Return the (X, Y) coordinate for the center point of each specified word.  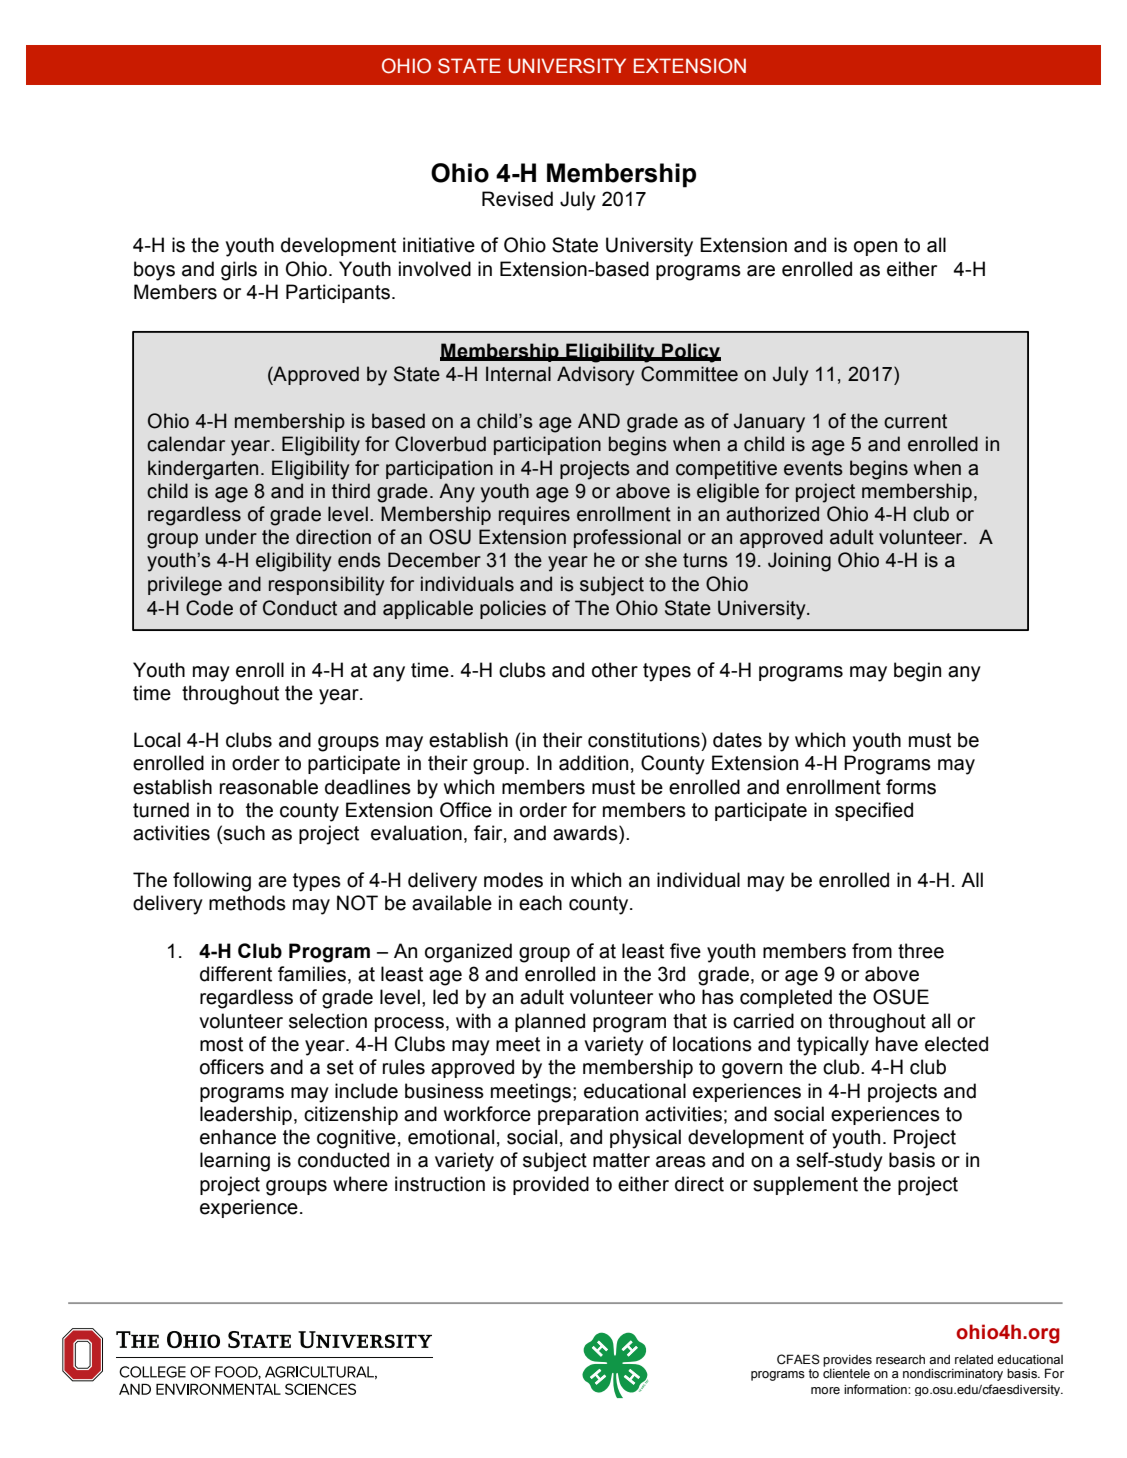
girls (239, 271)
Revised (517, 199)
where (360, 1184)
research (900, 1360)
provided (551, 1185)
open (875, 248)
